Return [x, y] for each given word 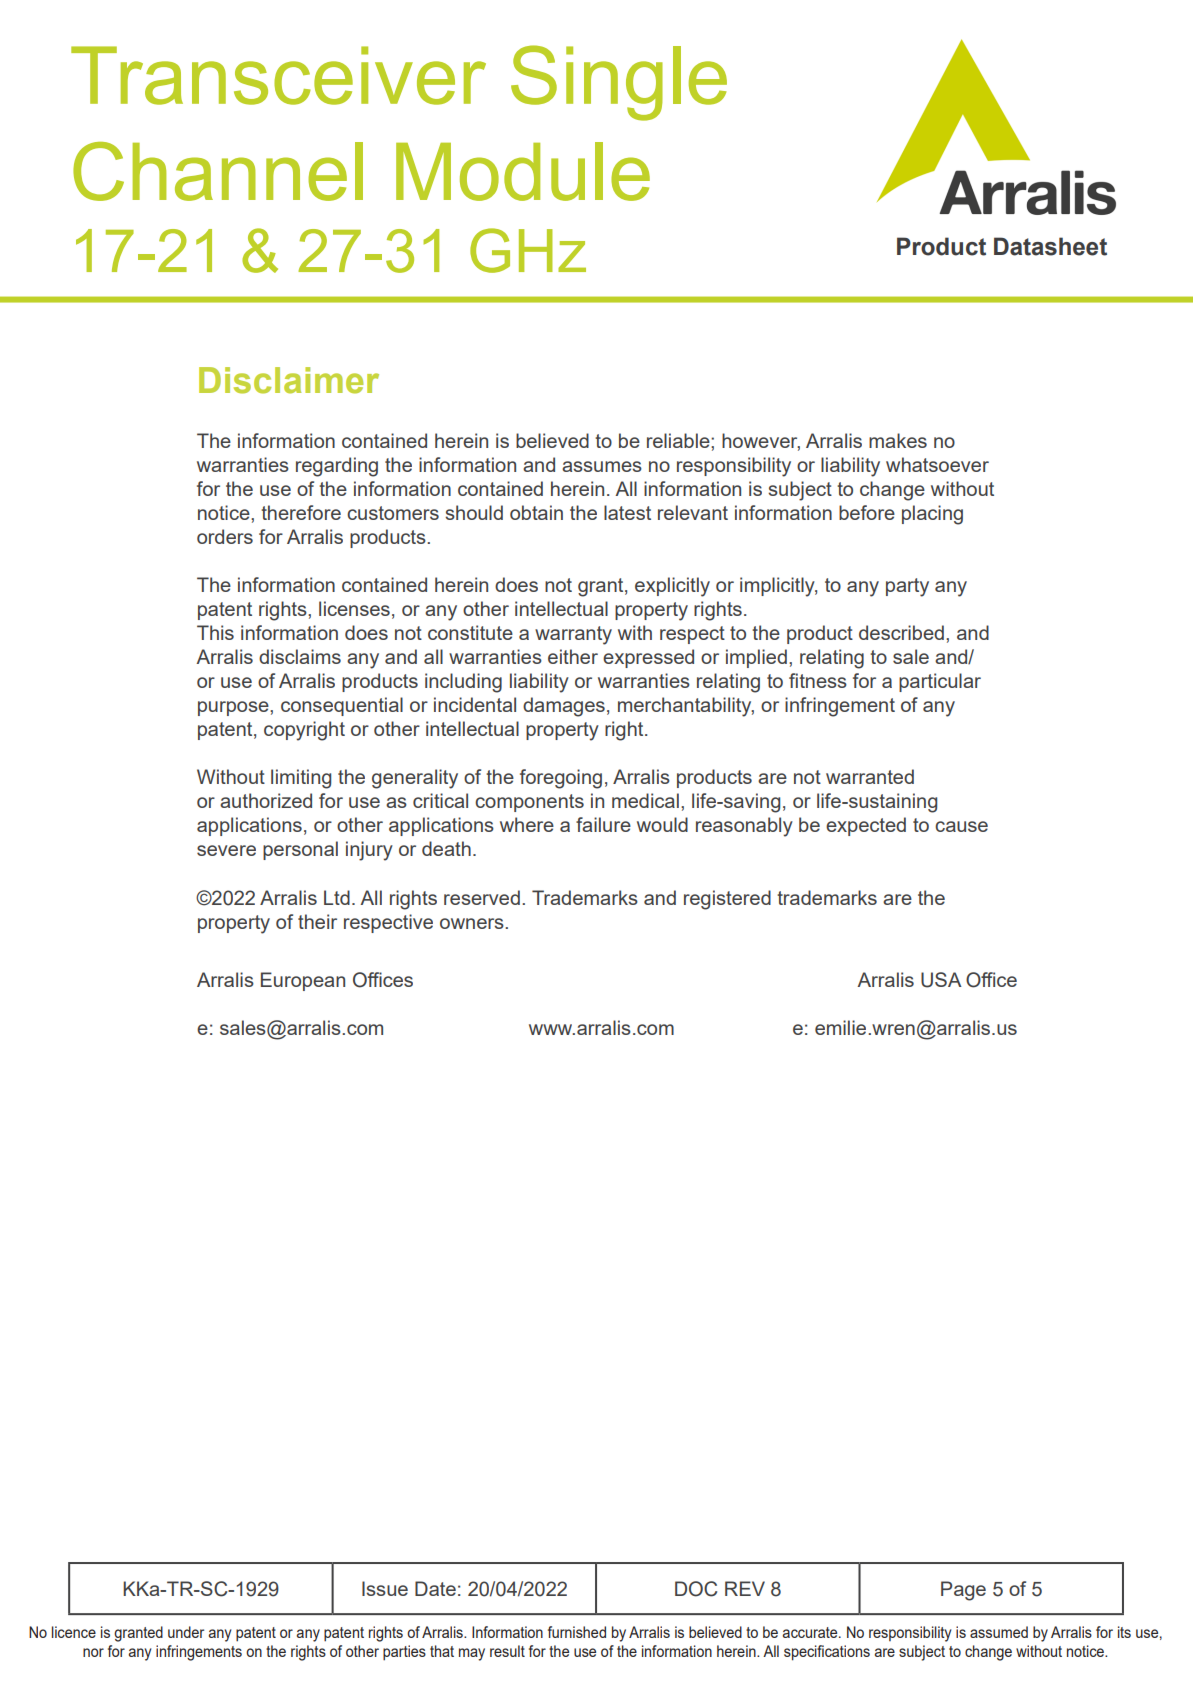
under [186, 1632]
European [303, 981]
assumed [999, 1632]
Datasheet [1050, 246]
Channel [218, 171]
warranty [573, 635]
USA [941, 980]
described [901, 632]
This [215, 632]
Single [619, 83]
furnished [577, 1632]
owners [473, 923]
